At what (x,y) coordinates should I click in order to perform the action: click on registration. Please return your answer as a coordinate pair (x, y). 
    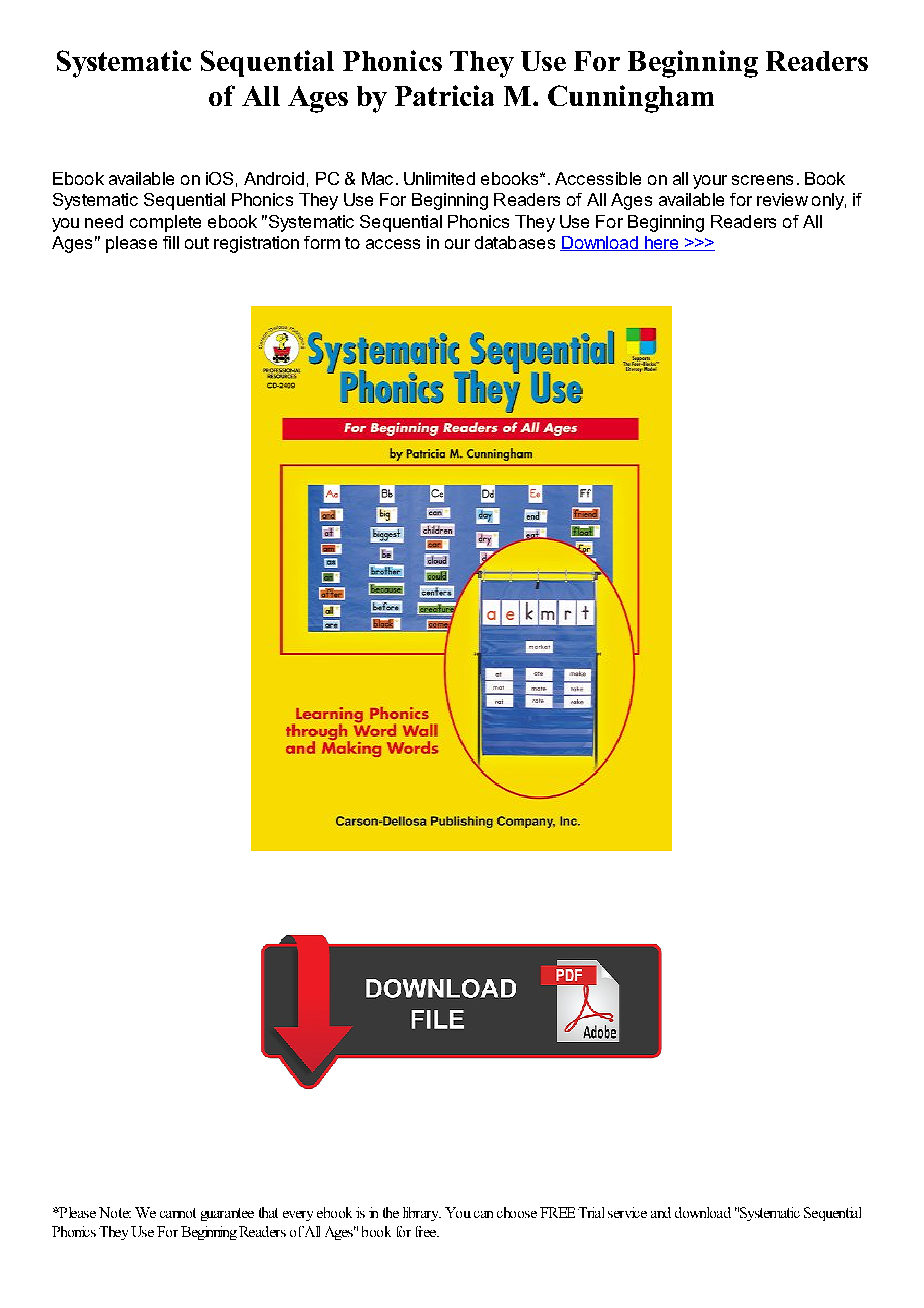
    Looking at the image, I should click on (256, 244).
